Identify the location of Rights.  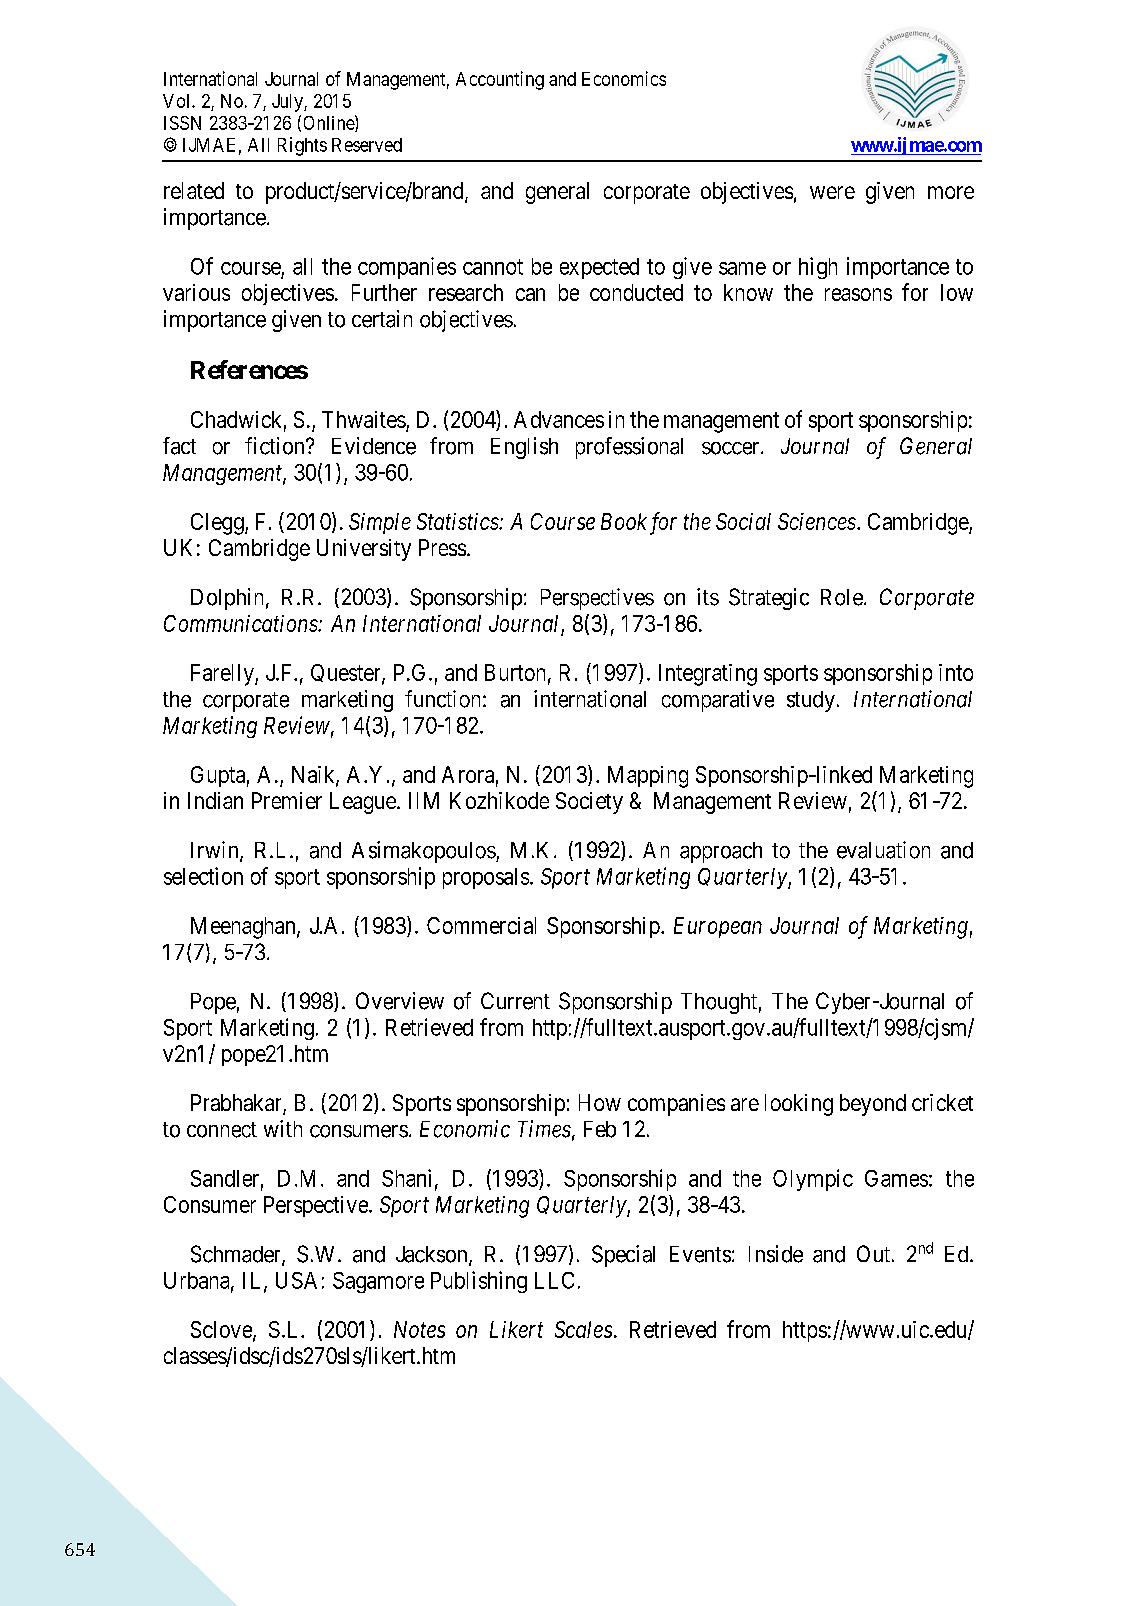
(302, 146).
